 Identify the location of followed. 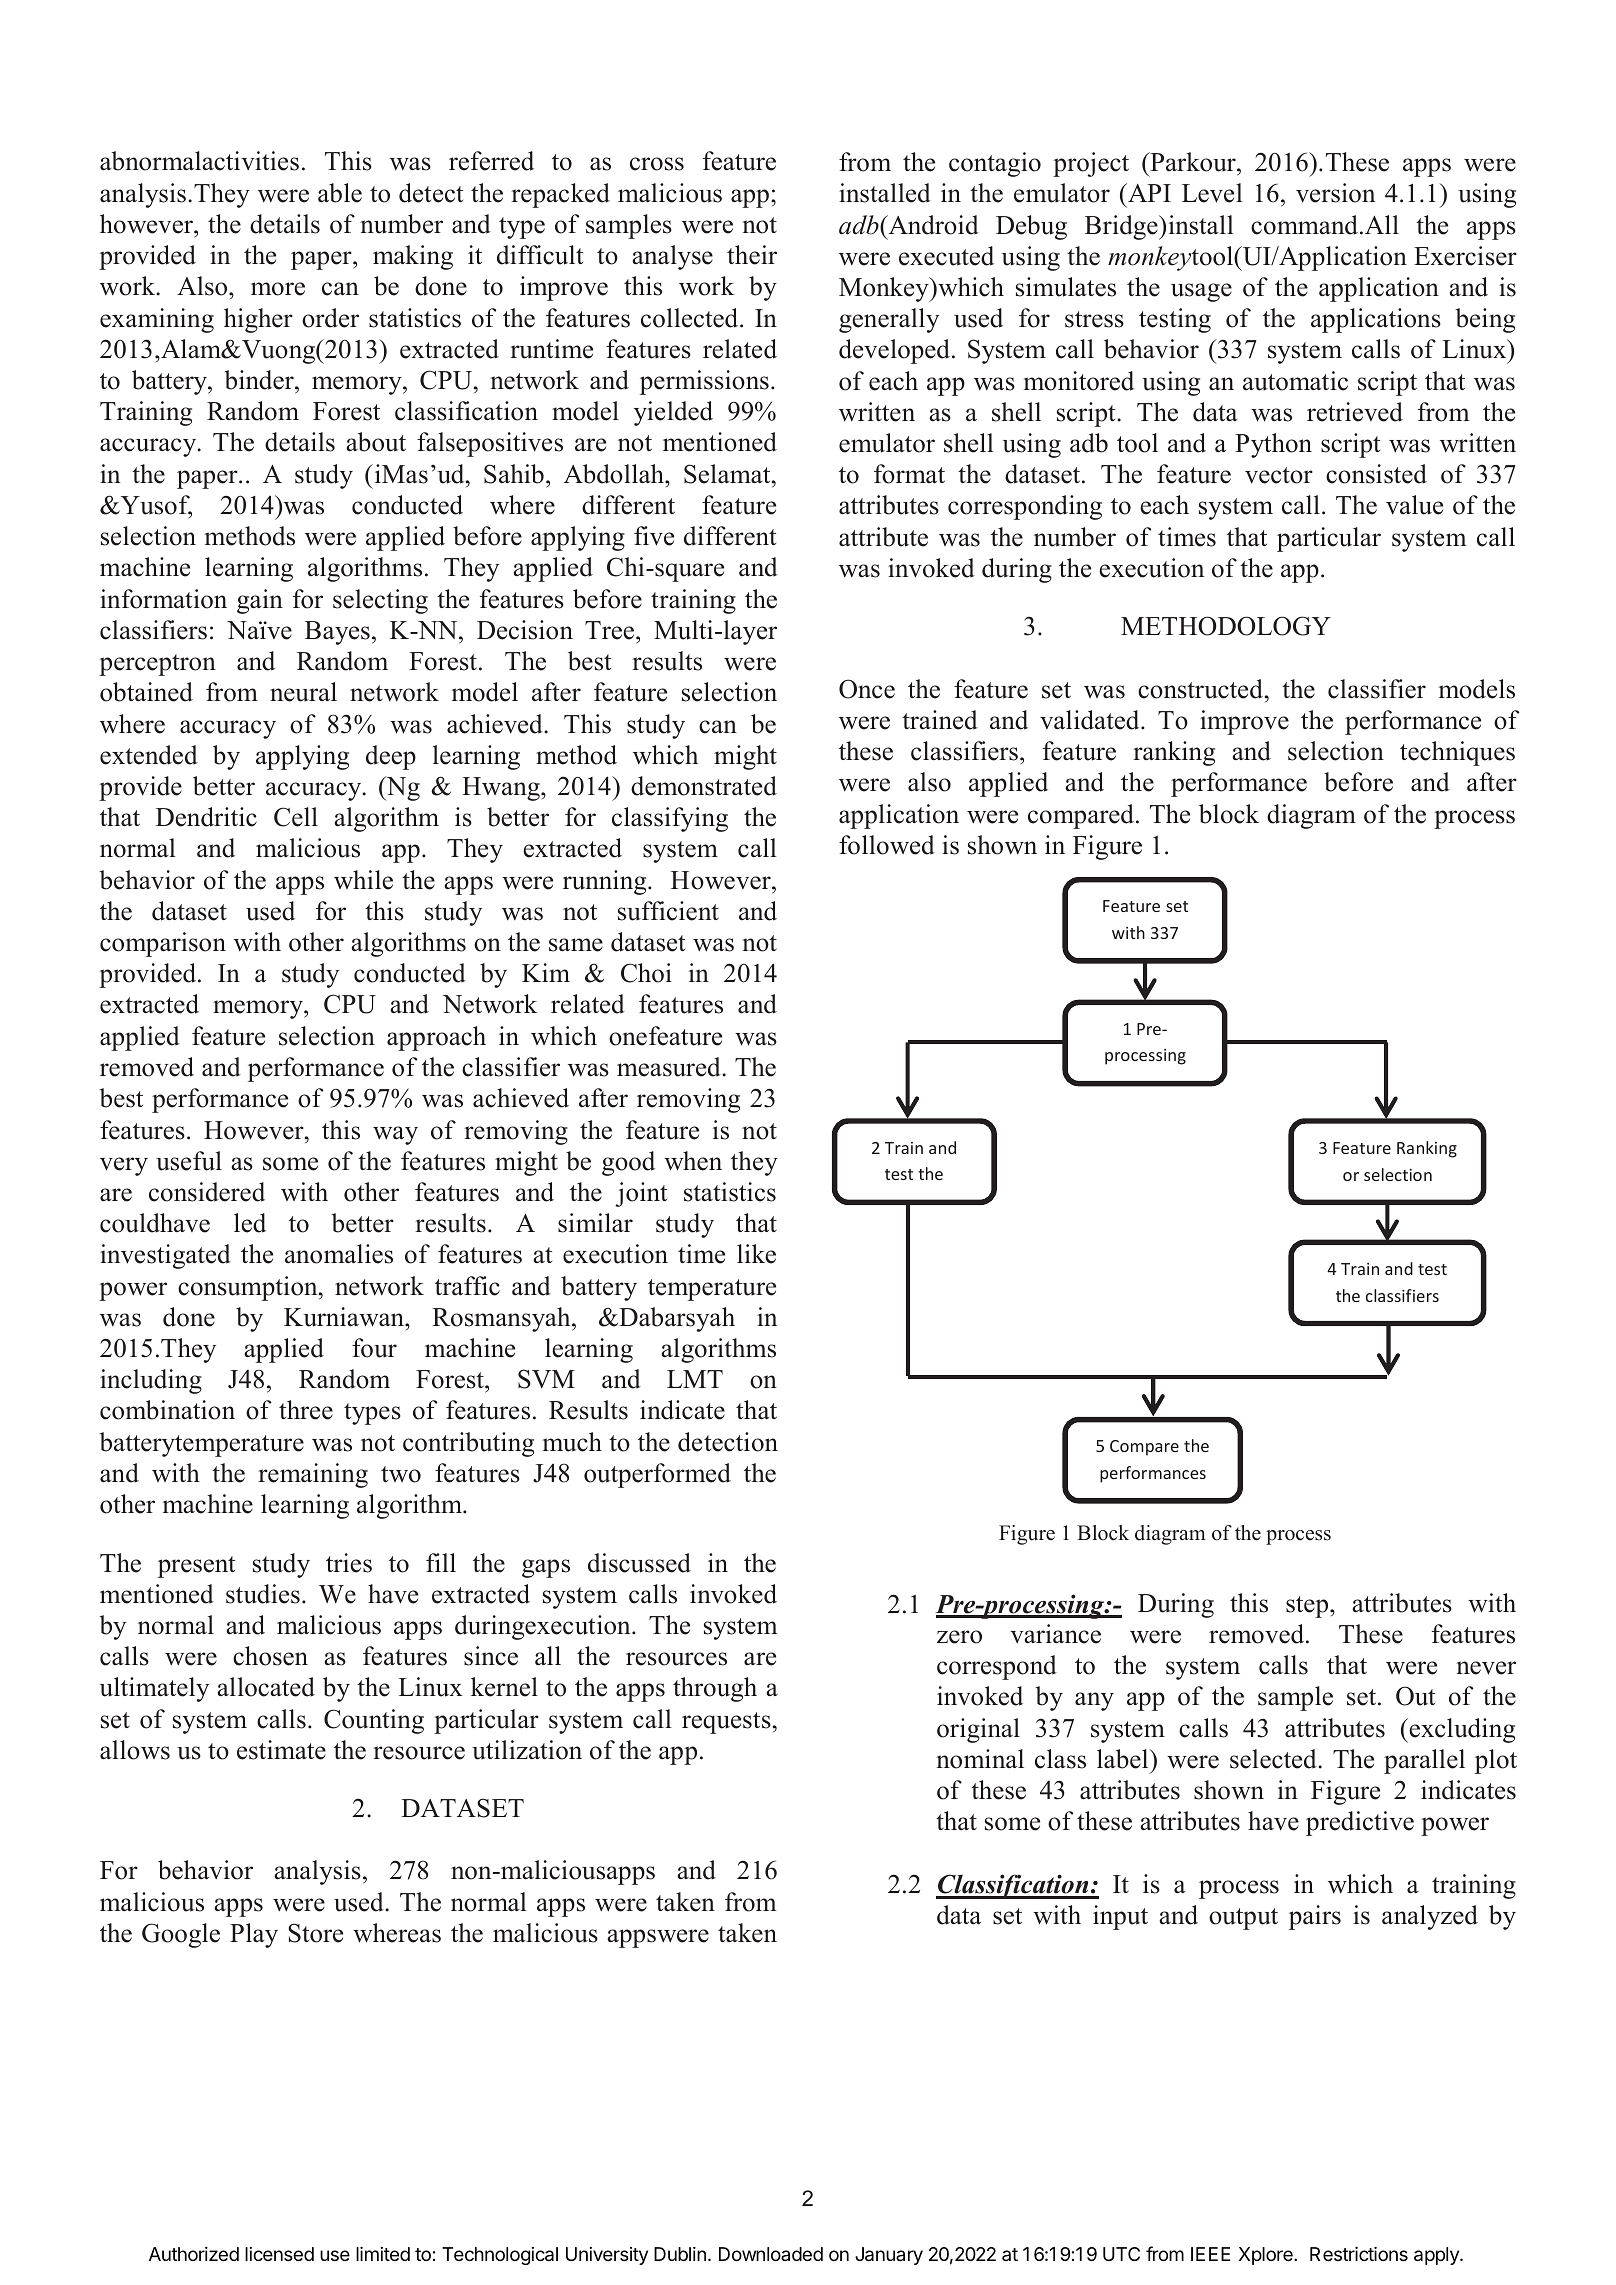
(887, 845).
